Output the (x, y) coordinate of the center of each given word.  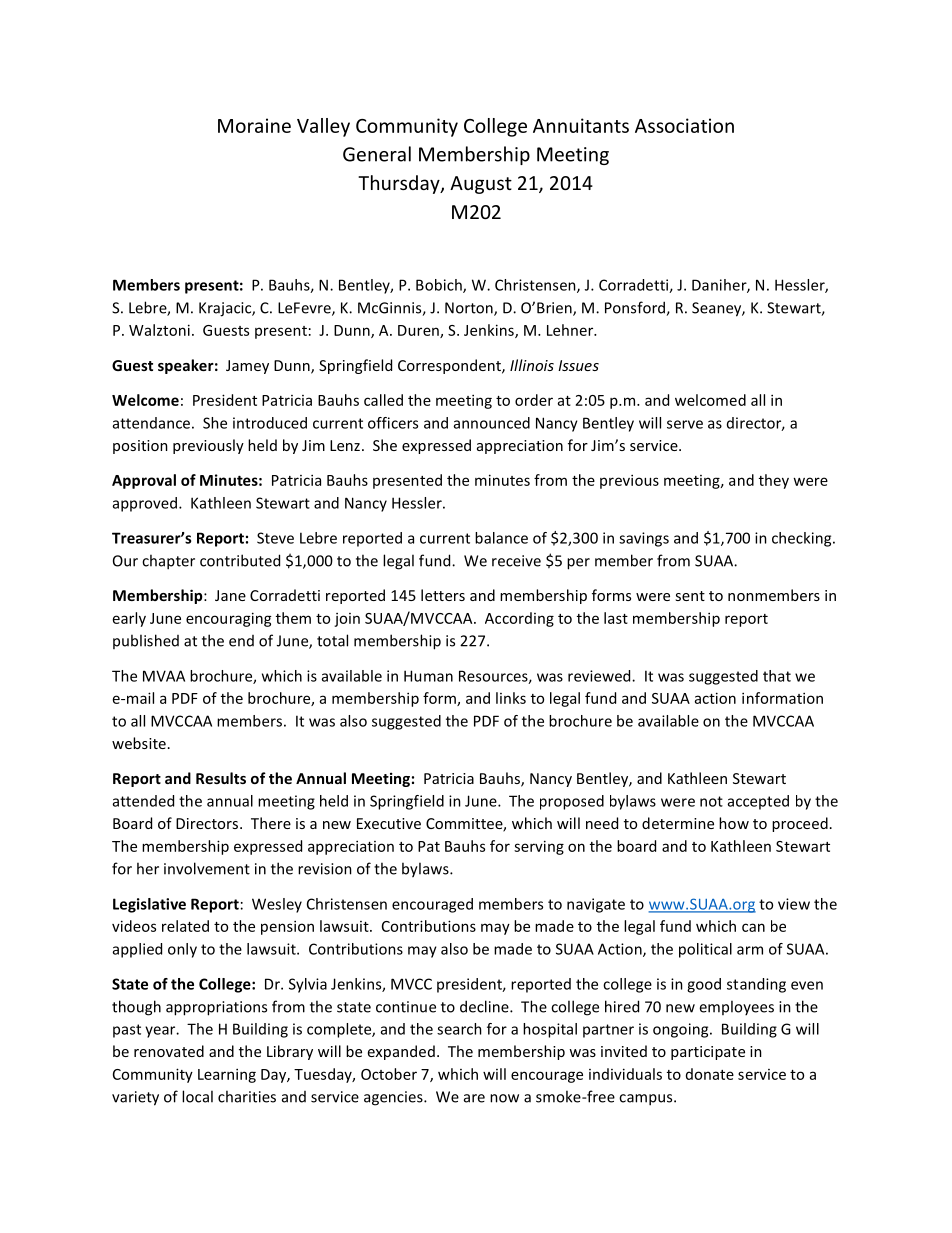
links (511, 698)
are (474, 1098)
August (481, 185)
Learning (227, 1075)
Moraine (254, 125)
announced (492, 423)
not (711, 801)
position (140, 447)
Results (221, 778)
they (774, 481)
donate (710, 1074)
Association (684, 125)
